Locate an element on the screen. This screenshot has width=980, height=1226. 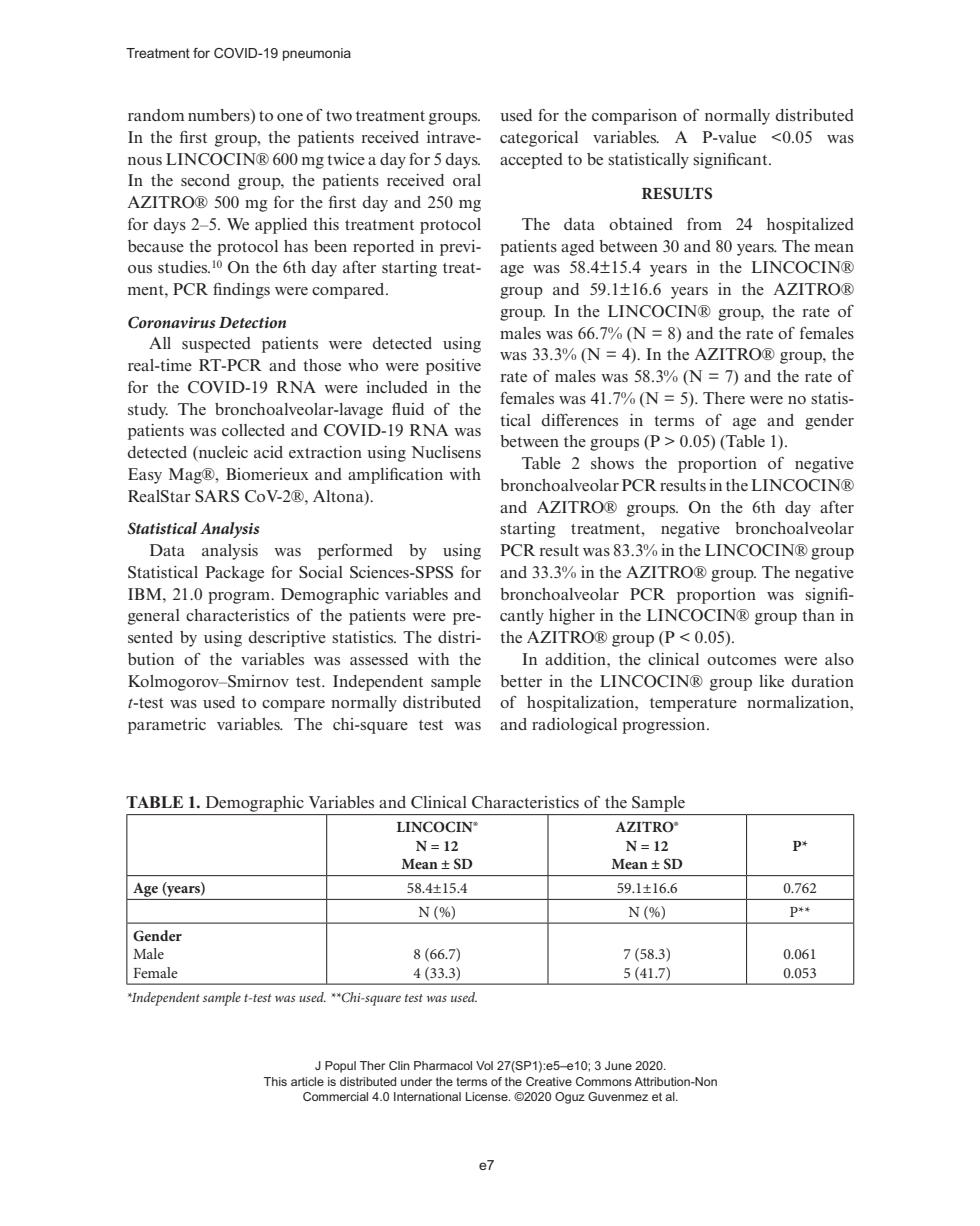
comparison is located at coordinates (634, 117).
